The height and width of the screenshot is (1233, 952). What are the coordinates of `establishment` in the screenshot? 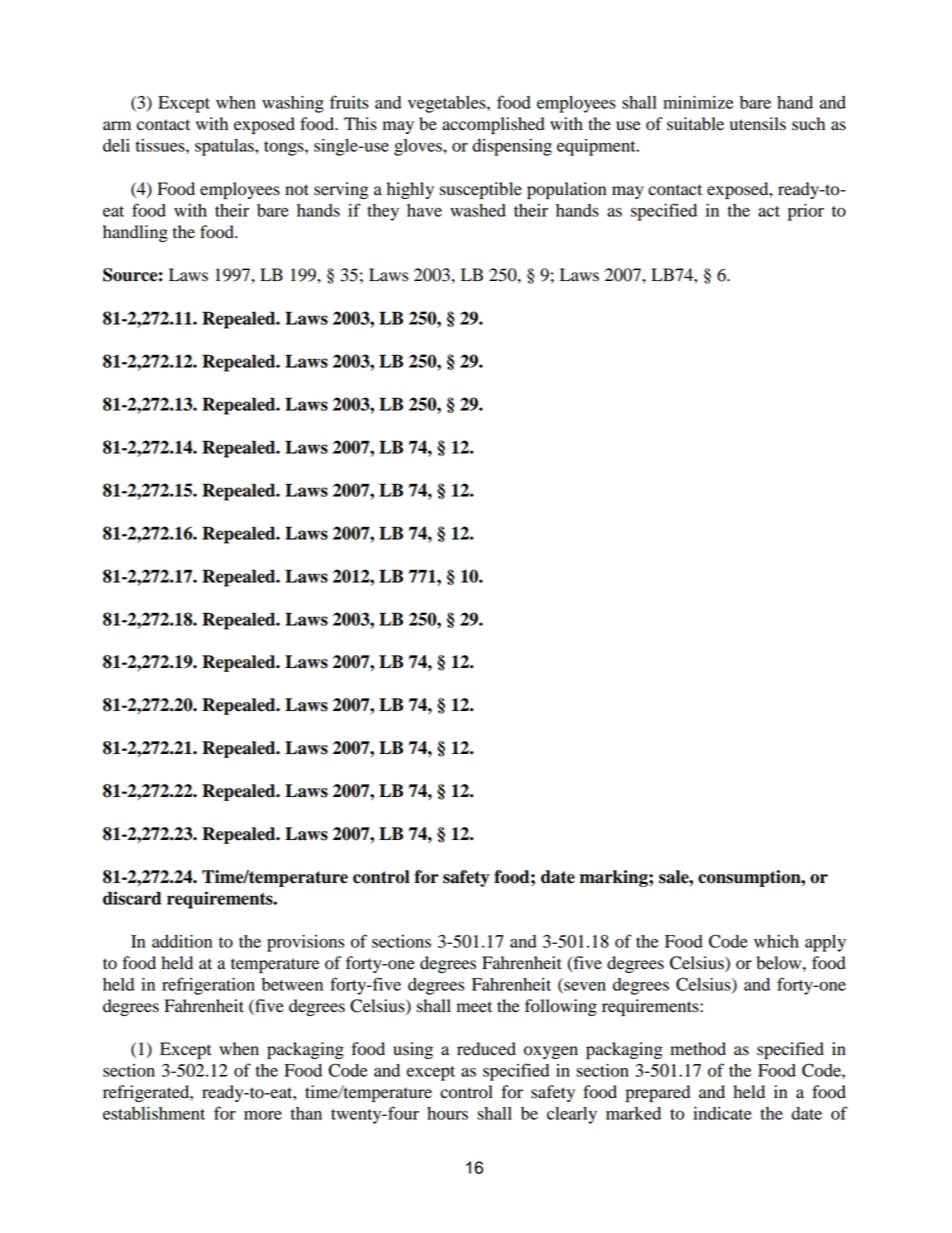 It's located at (154, 1113).
